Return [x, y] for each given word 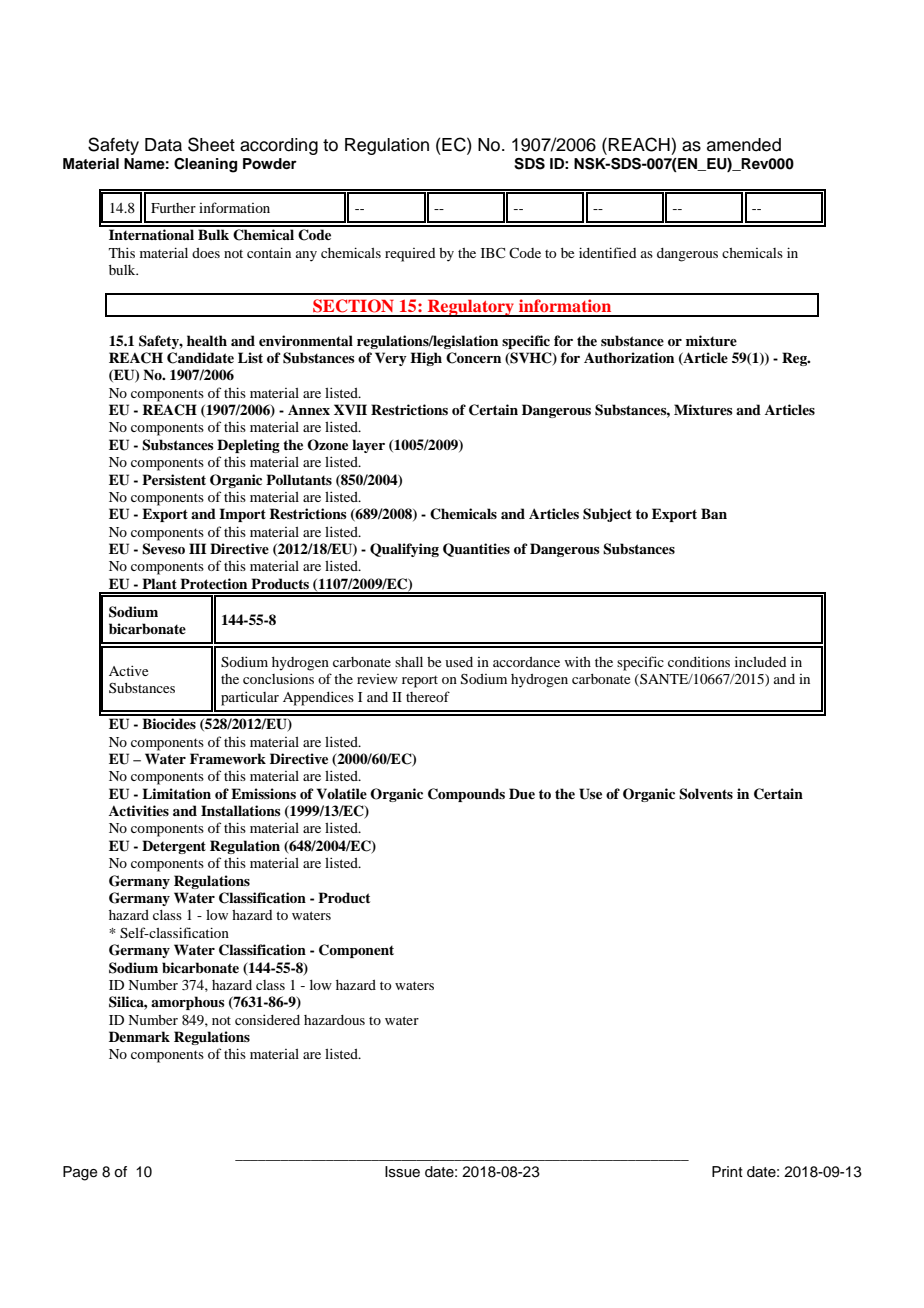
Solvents [706, 794]
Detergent [174, 847]
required [410, 255]
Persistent [174, 479]
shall [409, 662]
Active [128, 670]
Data [163, 145]
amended [744, 145]
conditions [699, 661]
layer [368, 446]
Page [80, 1173]
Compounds [466, 795]
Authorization [629, 357]
